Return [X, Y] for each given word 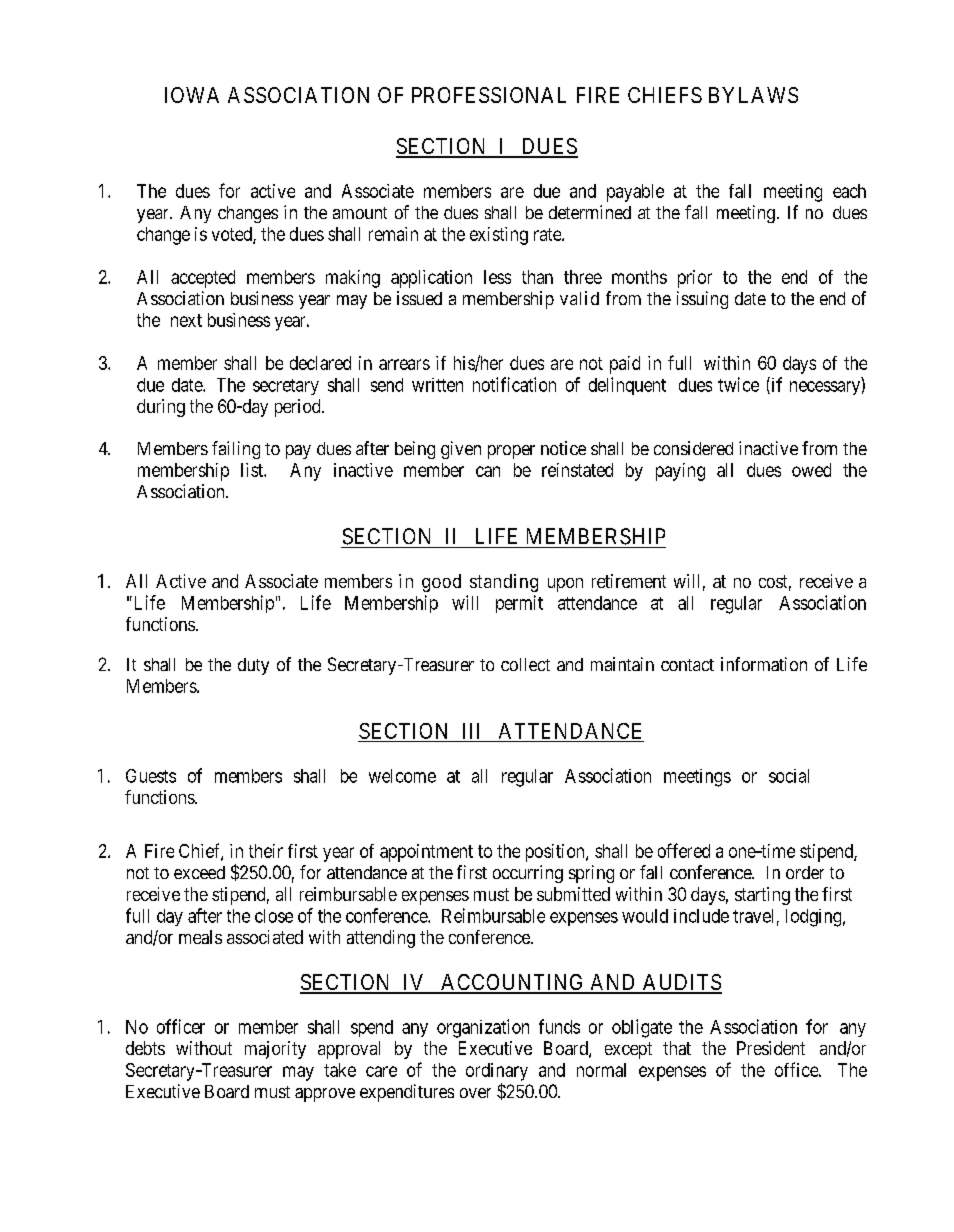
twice [738, 384]
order [805, 872]
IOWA [192, 95]
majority [275, 1050]
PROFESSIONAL [489, 95]
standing [504, 583]
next [186, 320]
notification [514, 384]
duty [253, 666]
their [266, 851]
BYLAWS [753, 95]
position [556, 853]
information [764, 664]
